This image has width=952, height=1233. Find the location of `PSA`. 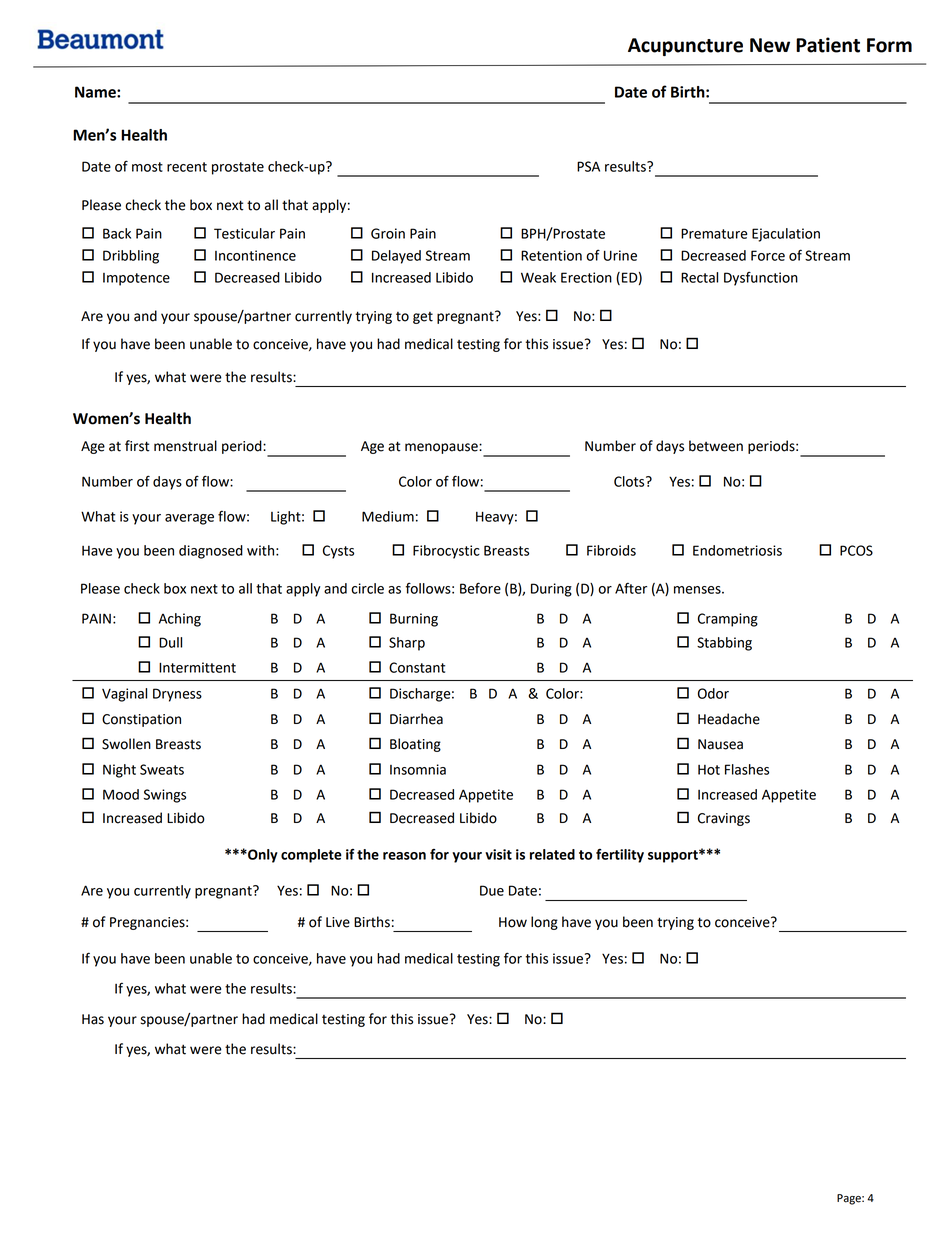

PSA is located at coordinates (588, 166).
